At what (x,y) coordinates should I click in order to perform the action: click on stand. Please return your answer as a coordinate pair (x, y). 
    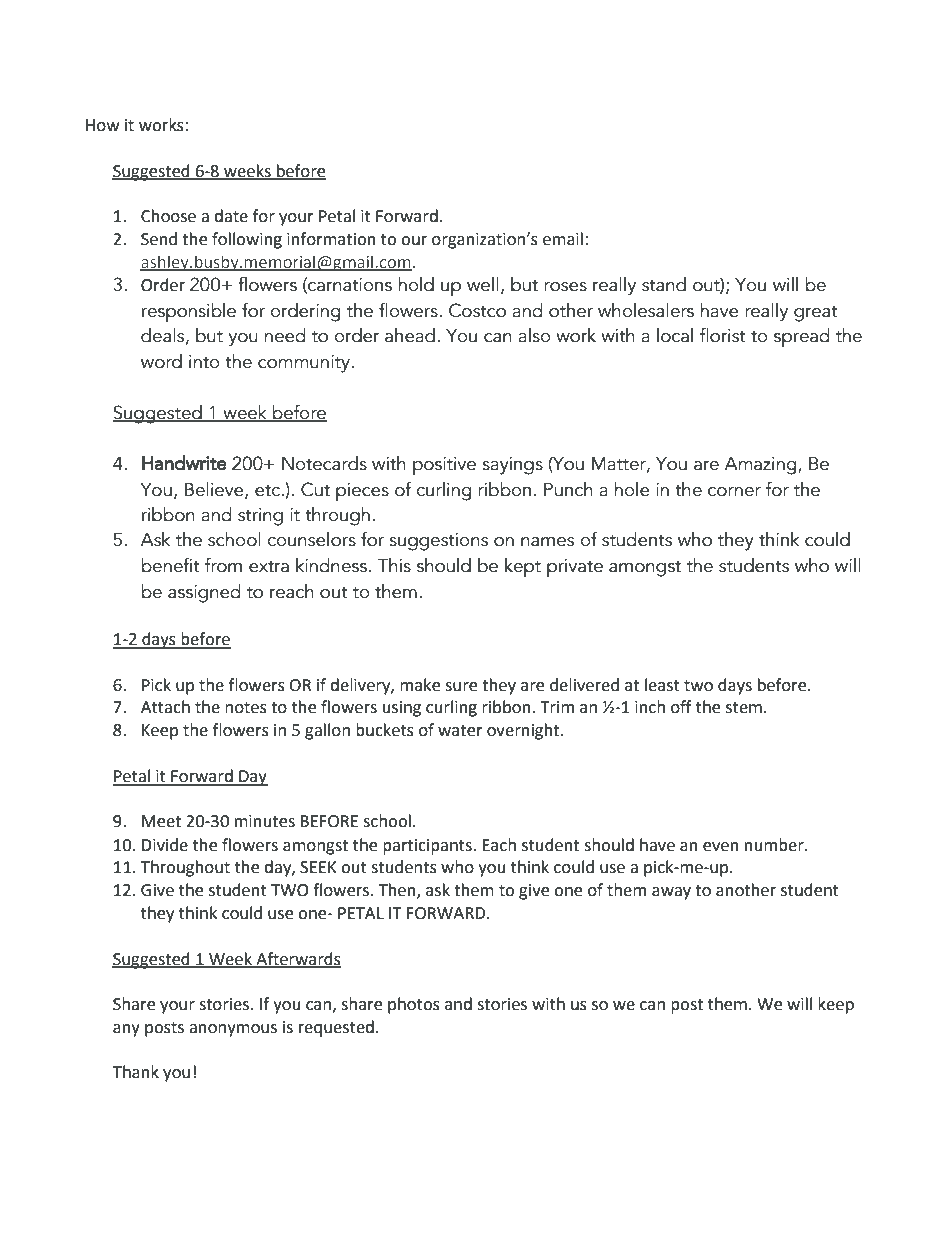
    Looking at the image, I should click on (664, 284).
